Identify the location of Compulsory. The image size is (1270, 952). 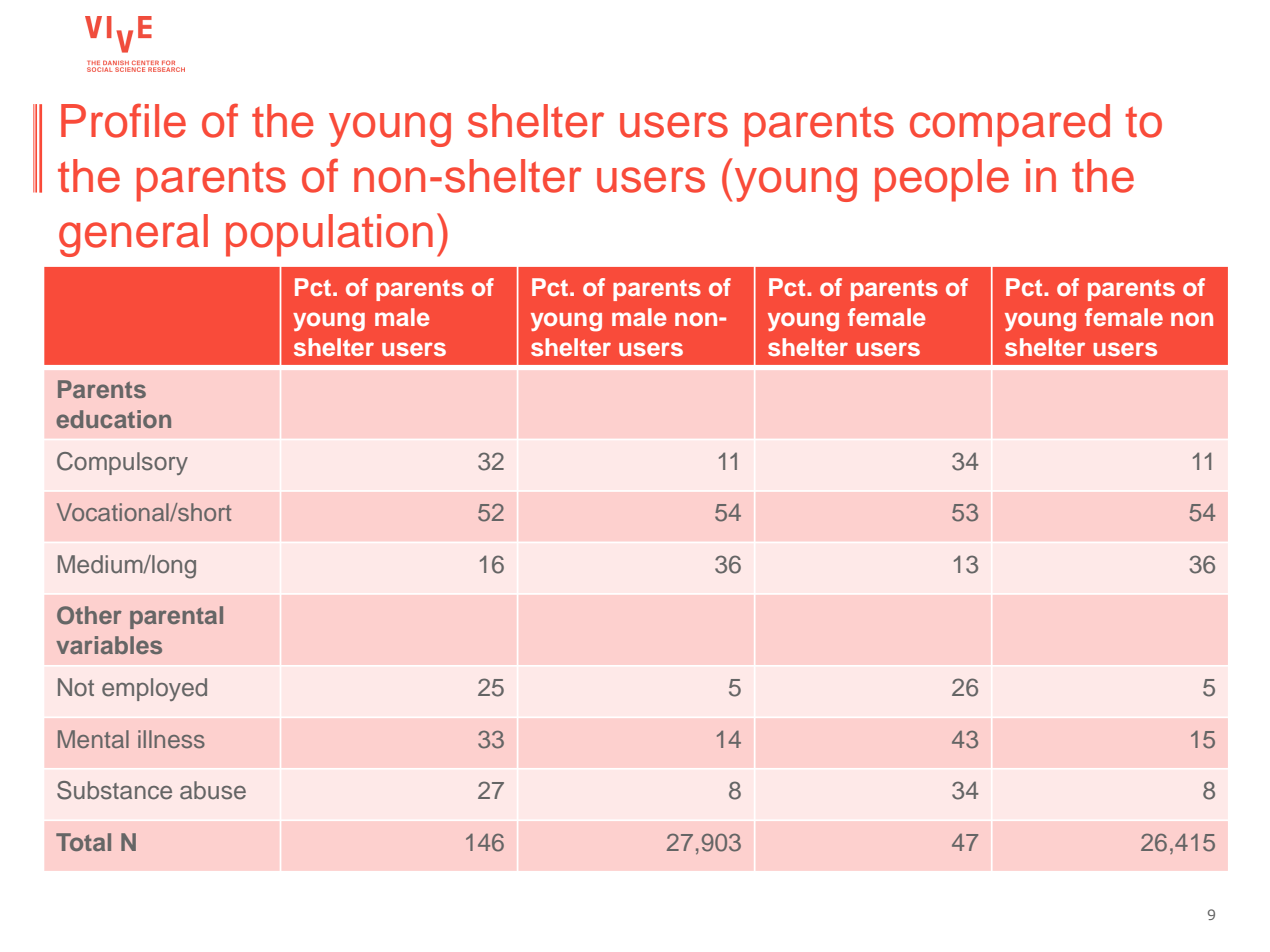
(122, 463).
